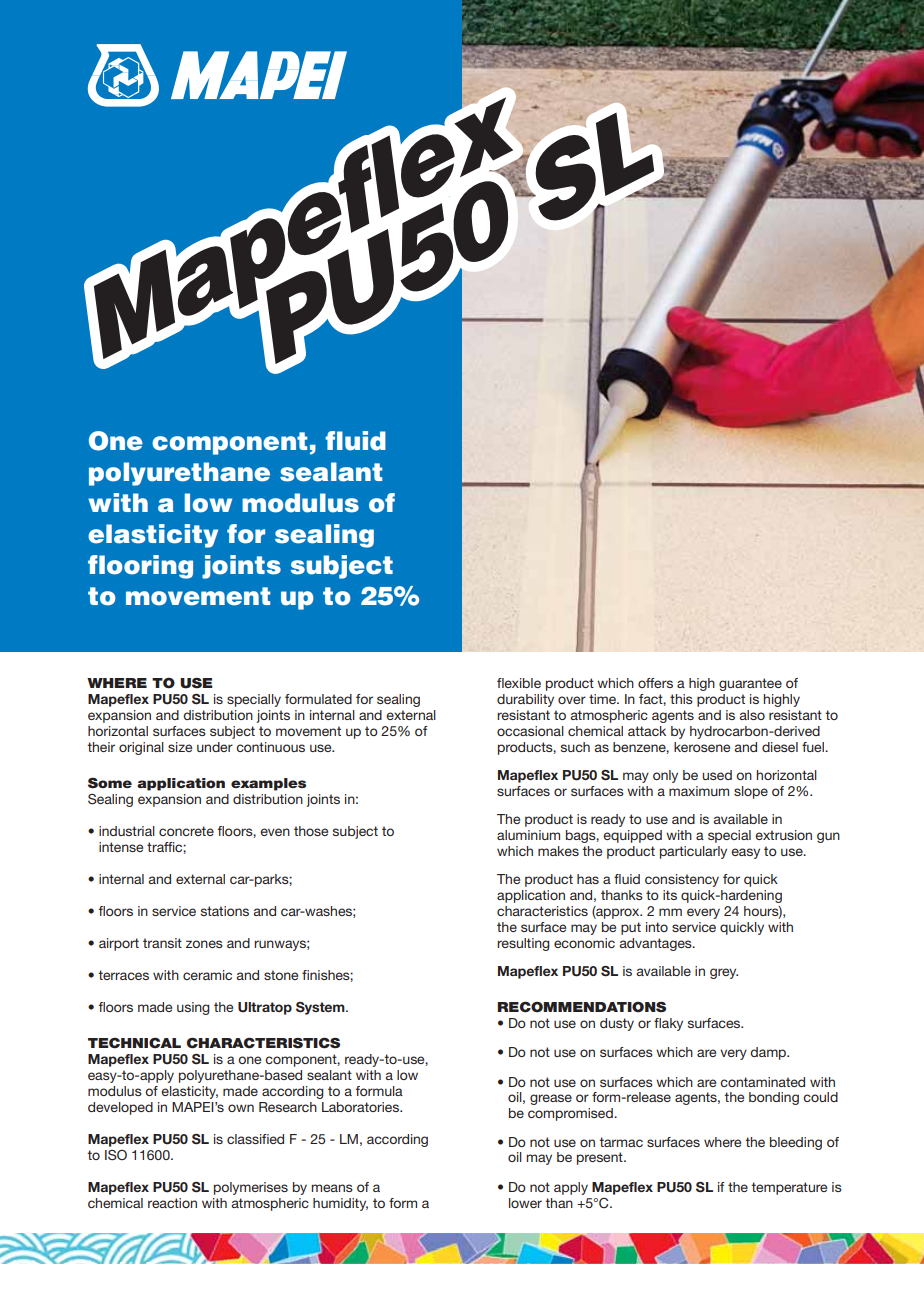  I want to click on lower, so click(525, 1203).
